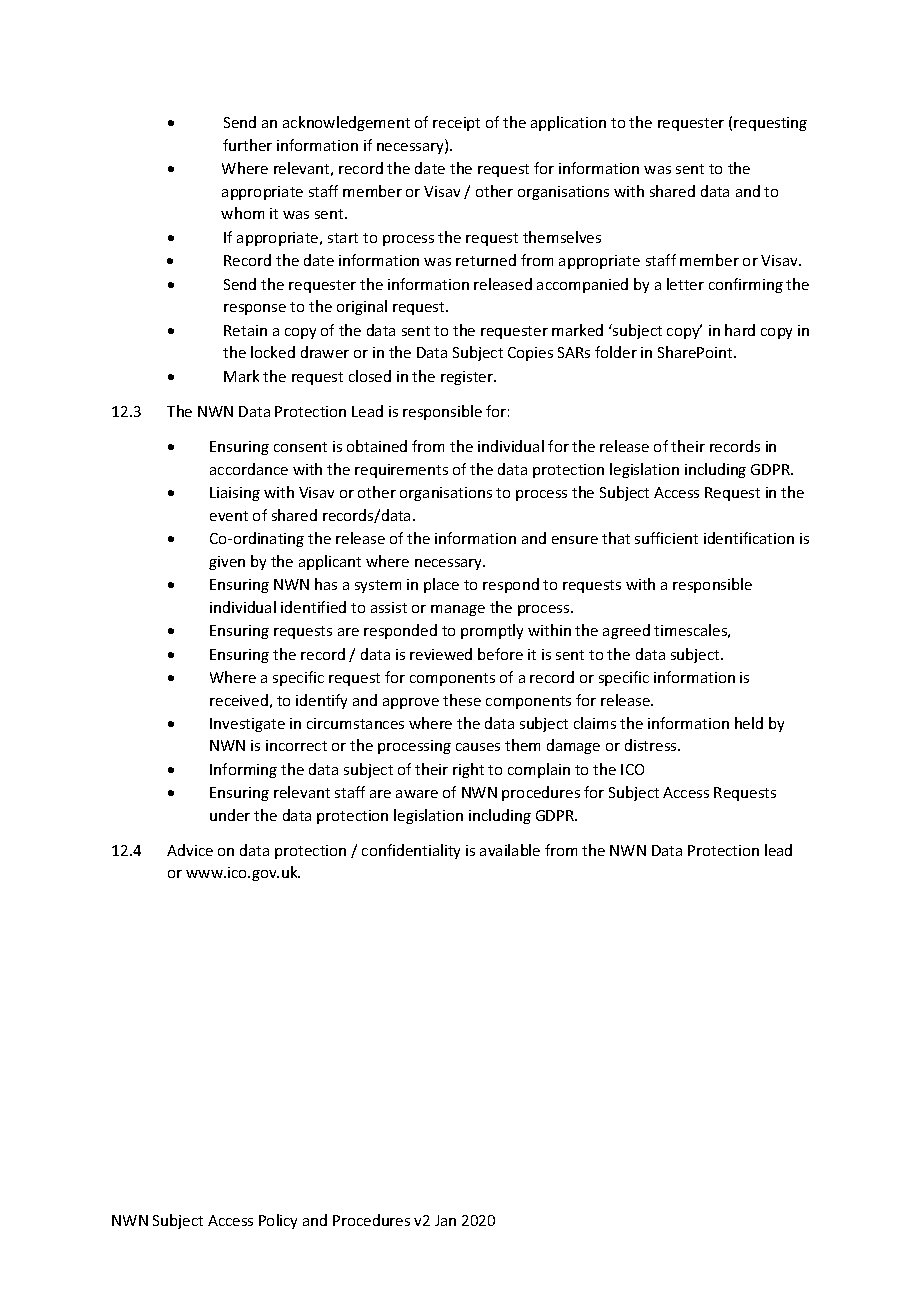  What do you see at coordinates (247, 145) in the screenshot?
I see `further` at bounding box center [247, 145].
